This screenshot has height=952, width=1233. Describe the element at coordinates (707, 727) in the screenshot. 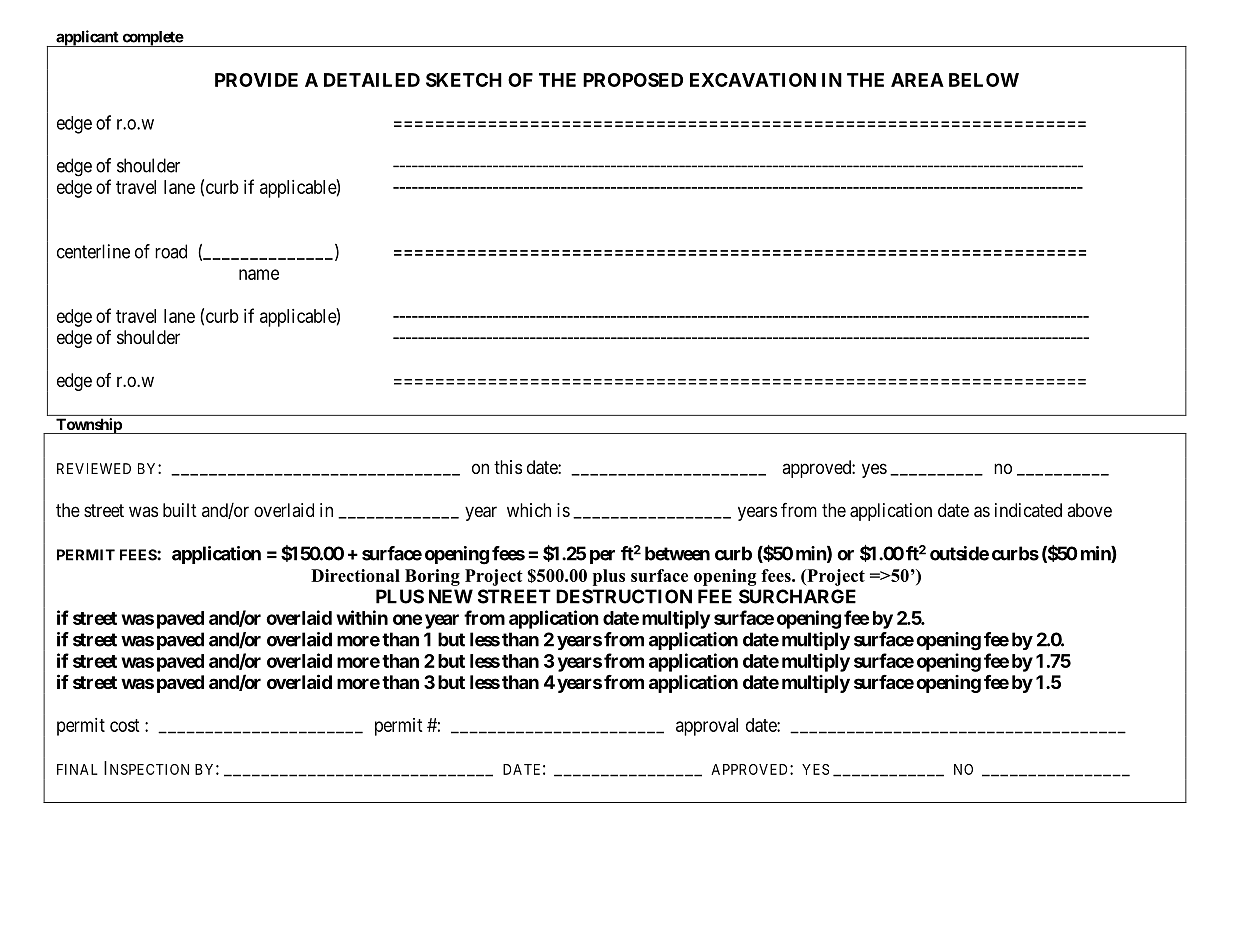

I see `approval` at that location.
